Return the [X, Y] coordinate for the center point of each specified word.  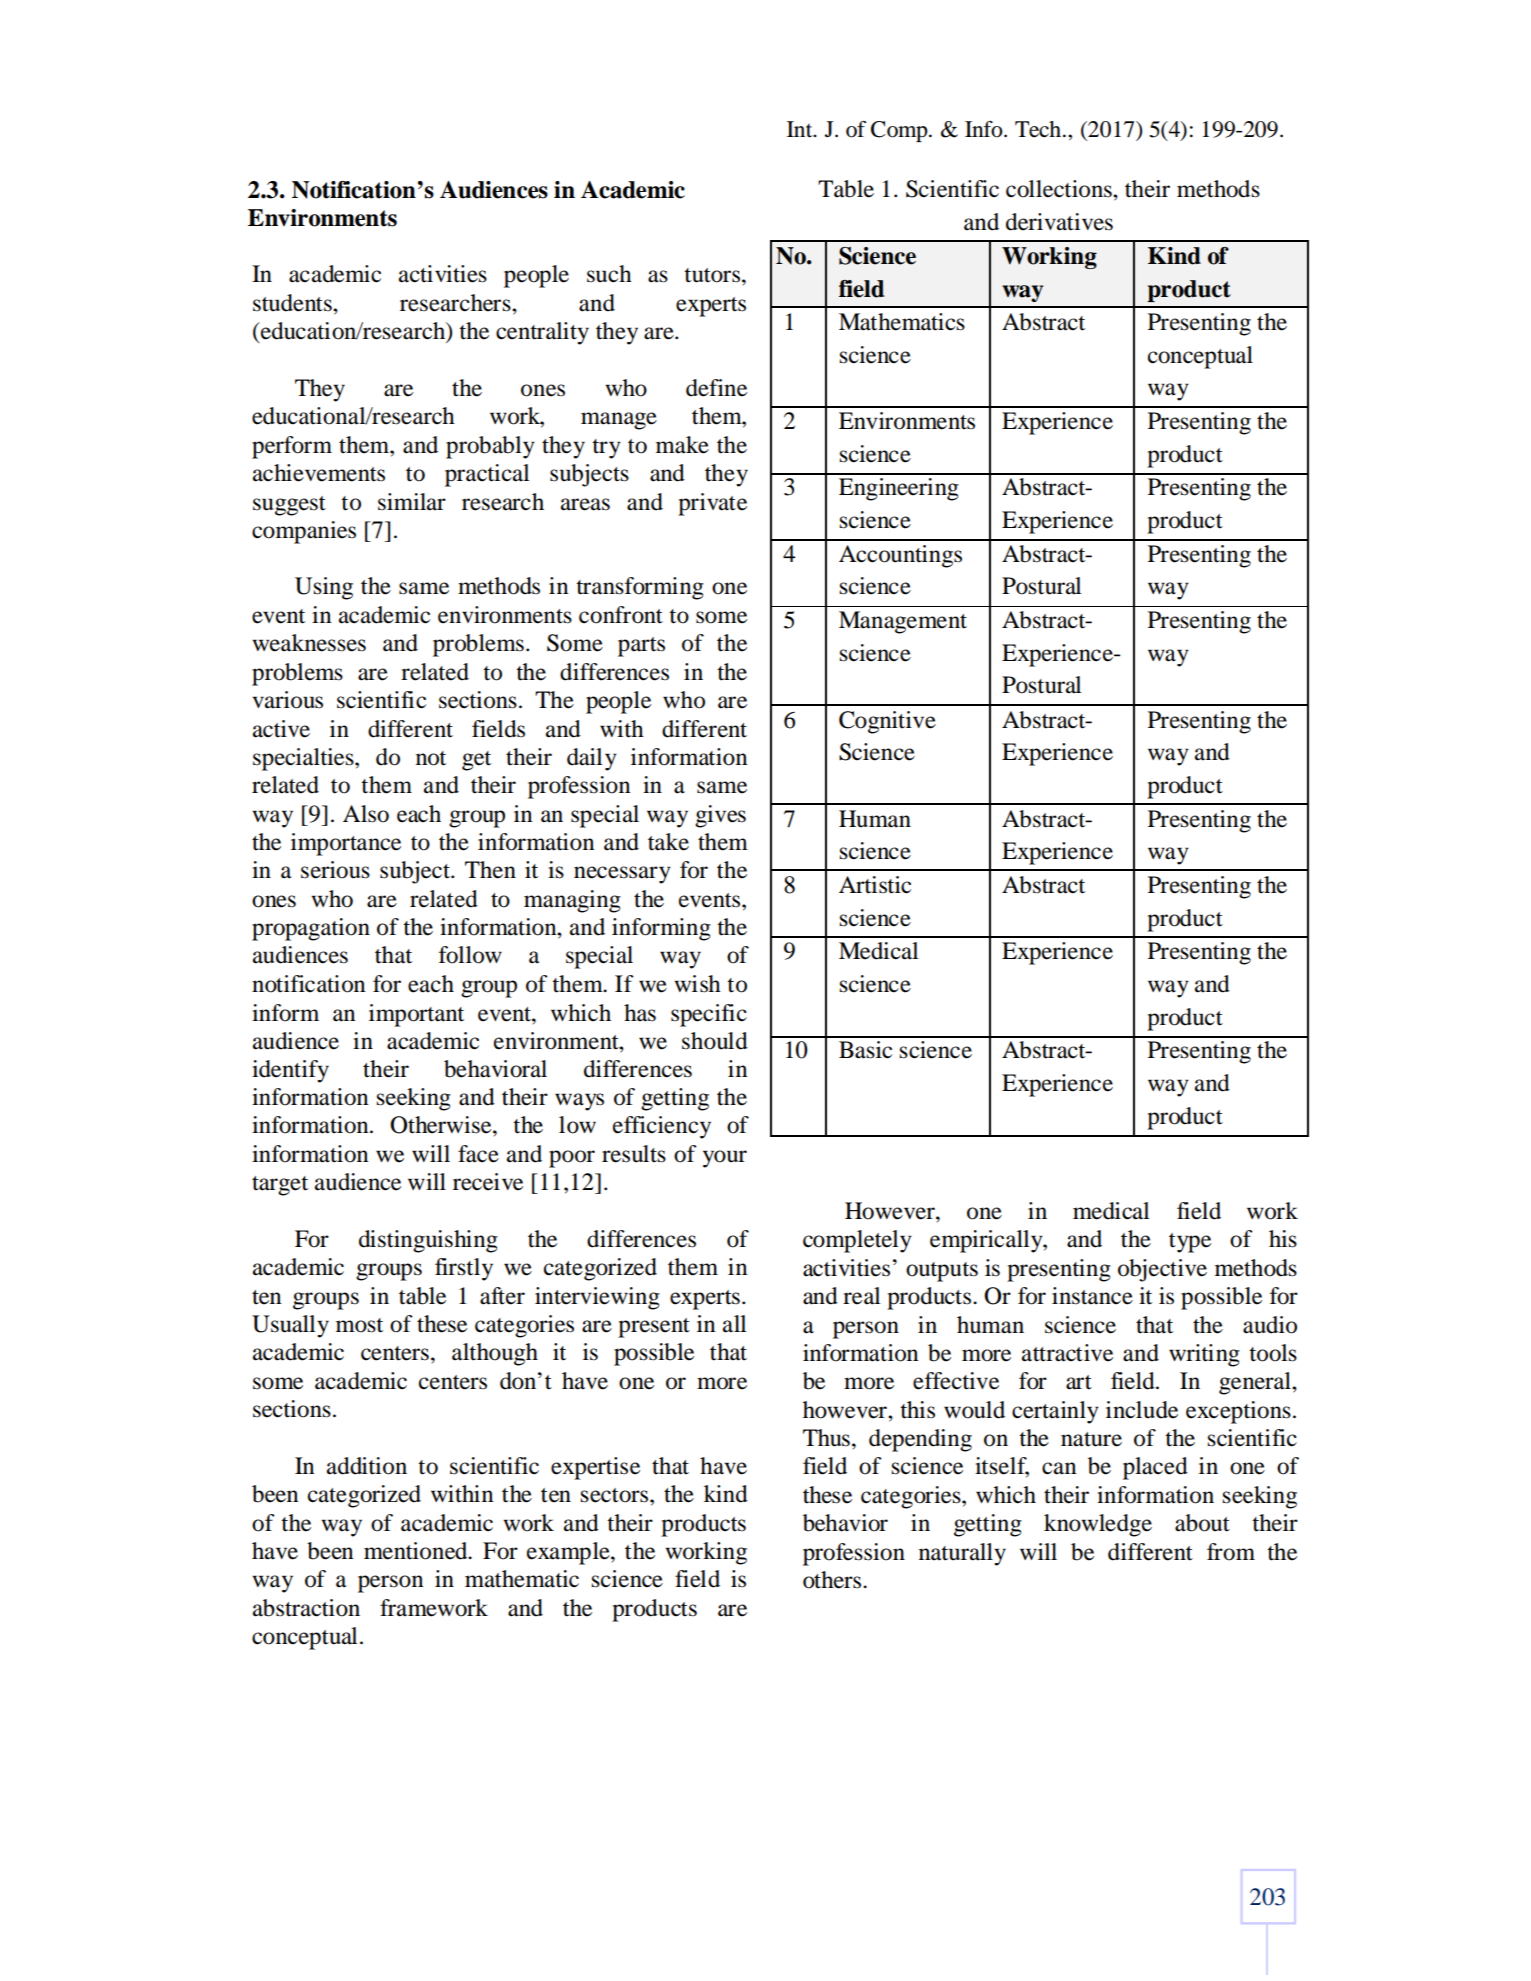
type [1190, 1243]
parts [641, 647]
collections [1060, 189]
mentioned [417, 1551]
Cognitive [887, 722]
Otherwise [442, 1125]
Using [324, 588]
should [715, 1041]
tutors [712, 275]
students [293, 303]
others [833, 1580]
